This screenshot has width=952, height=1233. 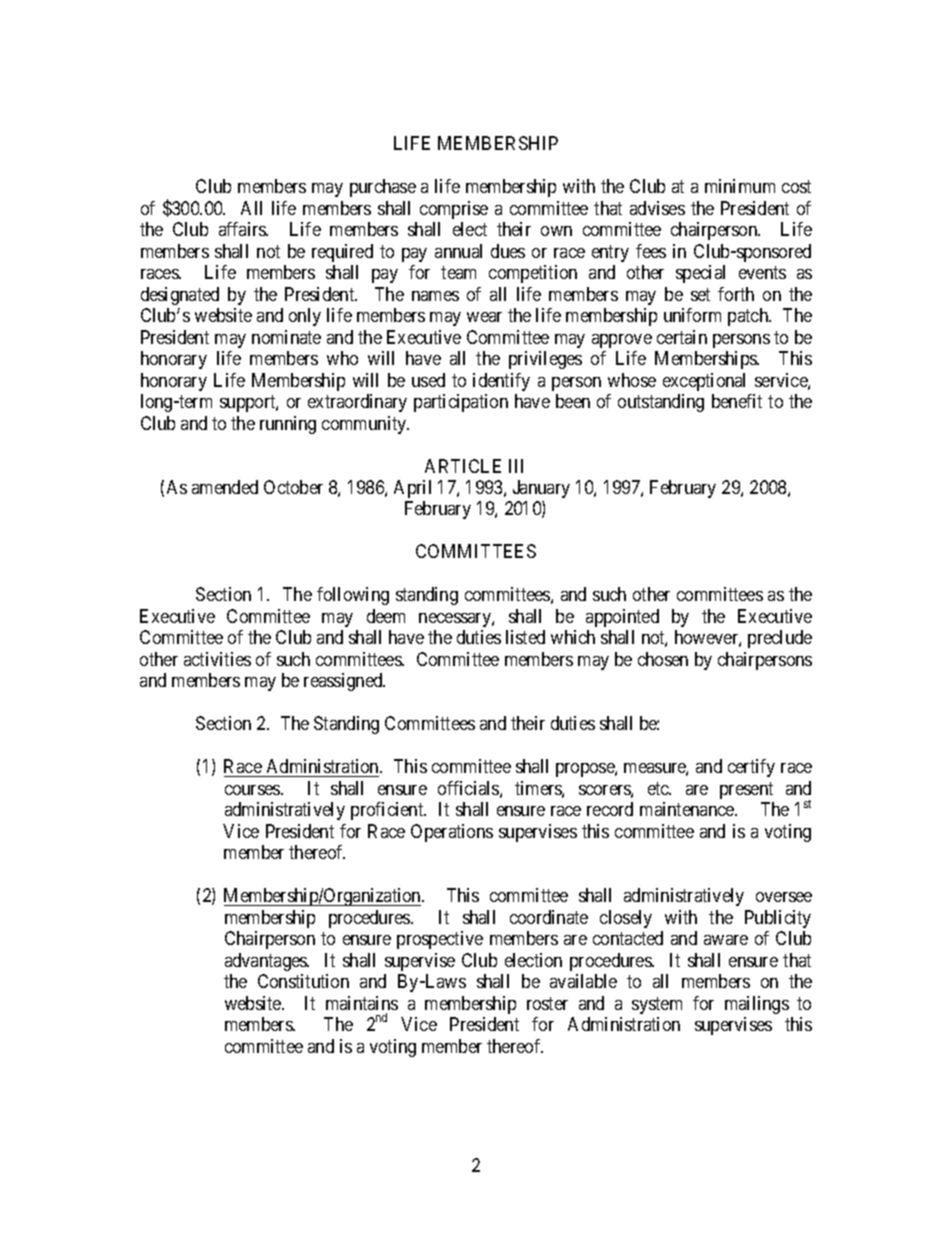 I want to click on comprise, so click(x=454, y=210).
